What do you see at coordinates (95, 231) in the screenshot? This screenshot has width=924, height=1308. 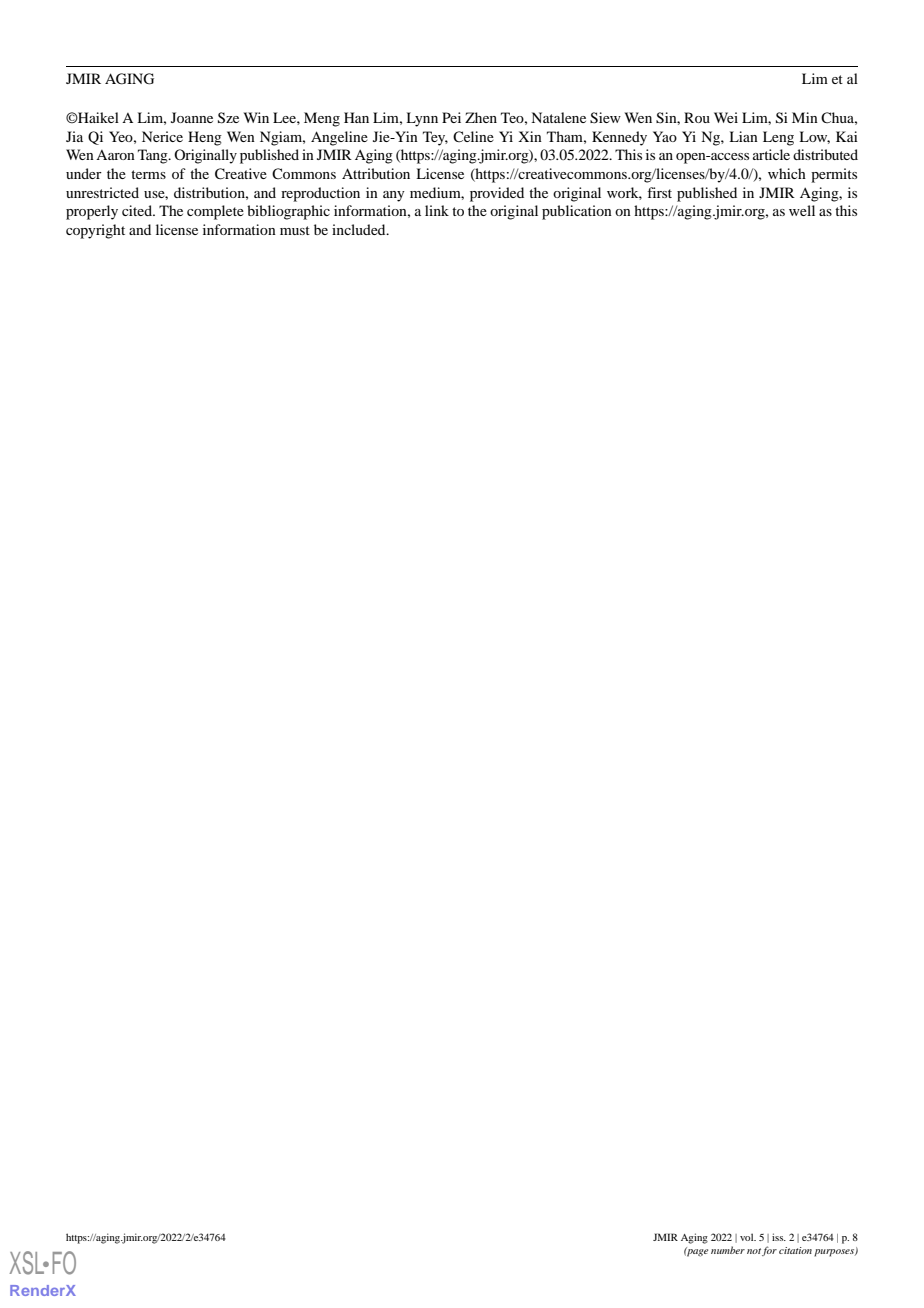 I see `copyright` at bounding box center [95, 231].
